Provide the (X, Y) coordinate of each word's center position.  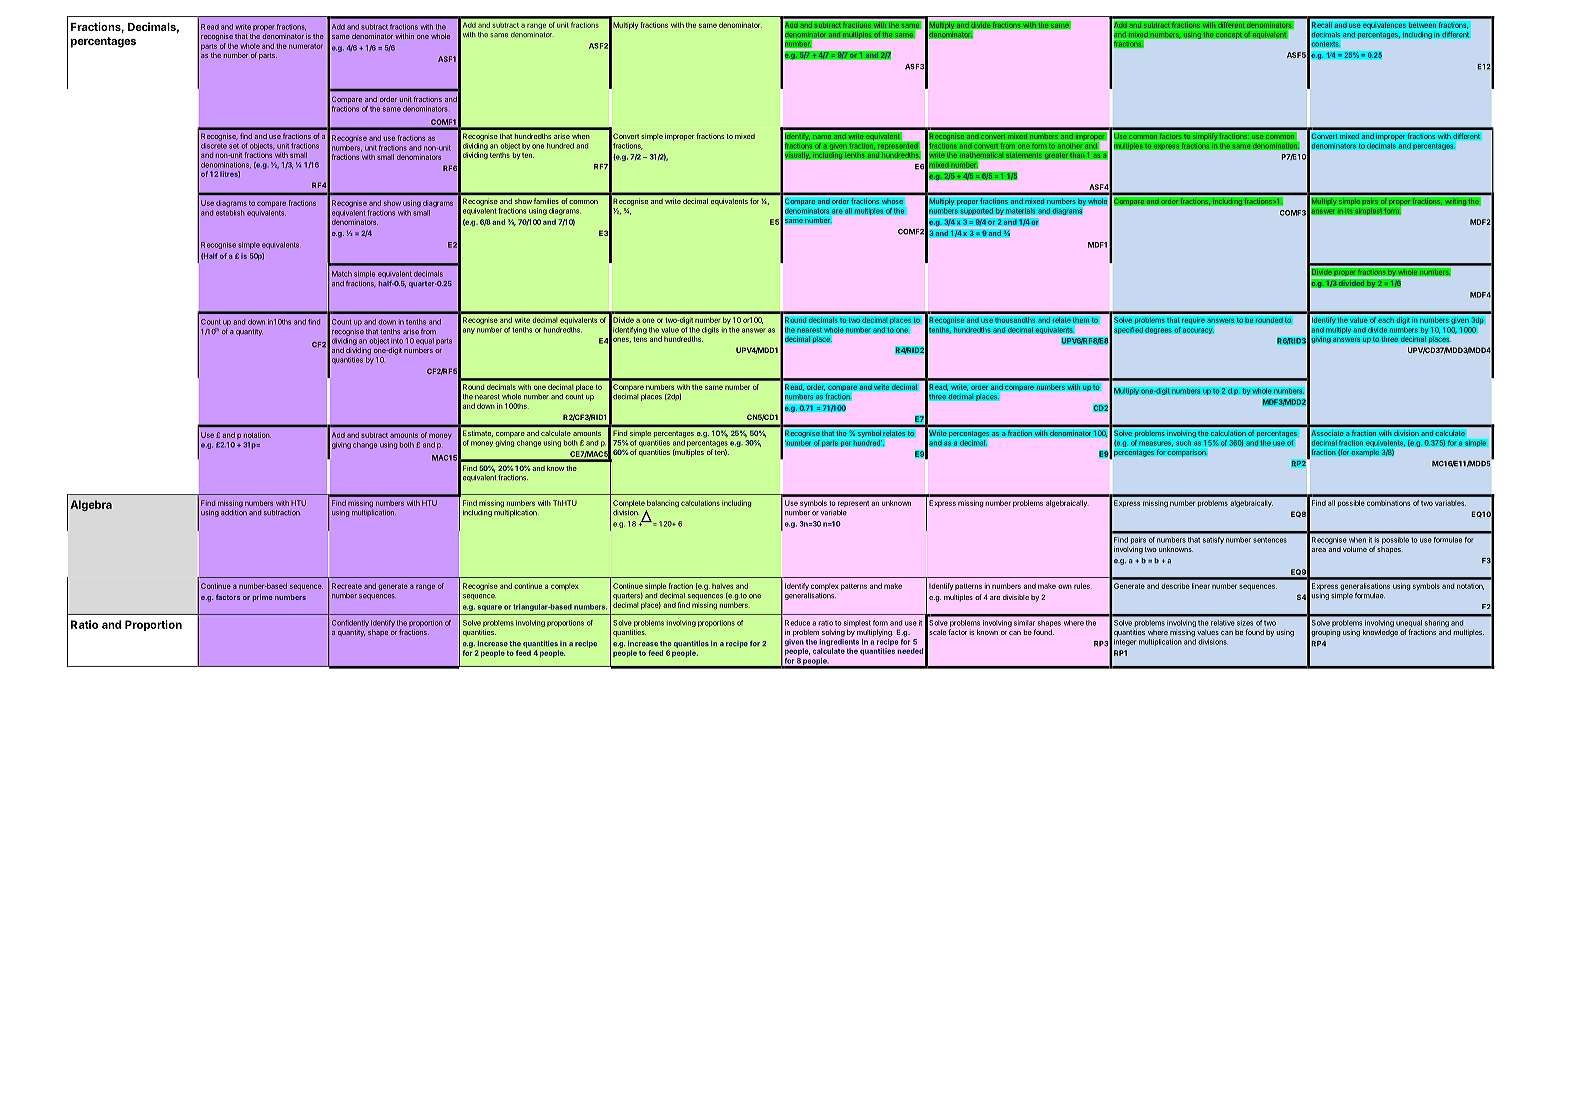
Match (342, 274)
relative (1223, 623)
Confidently (350, 623)
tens (640, 339)
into (397, 341)
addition (234, 513)
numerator (306, 46)
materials (1021, 211)
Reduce (797, 623)
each (1386, 320)
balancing (663, 504)
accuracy (1198, 331)
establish (230, 213)
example (1365, 453)
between (1422, 25)
